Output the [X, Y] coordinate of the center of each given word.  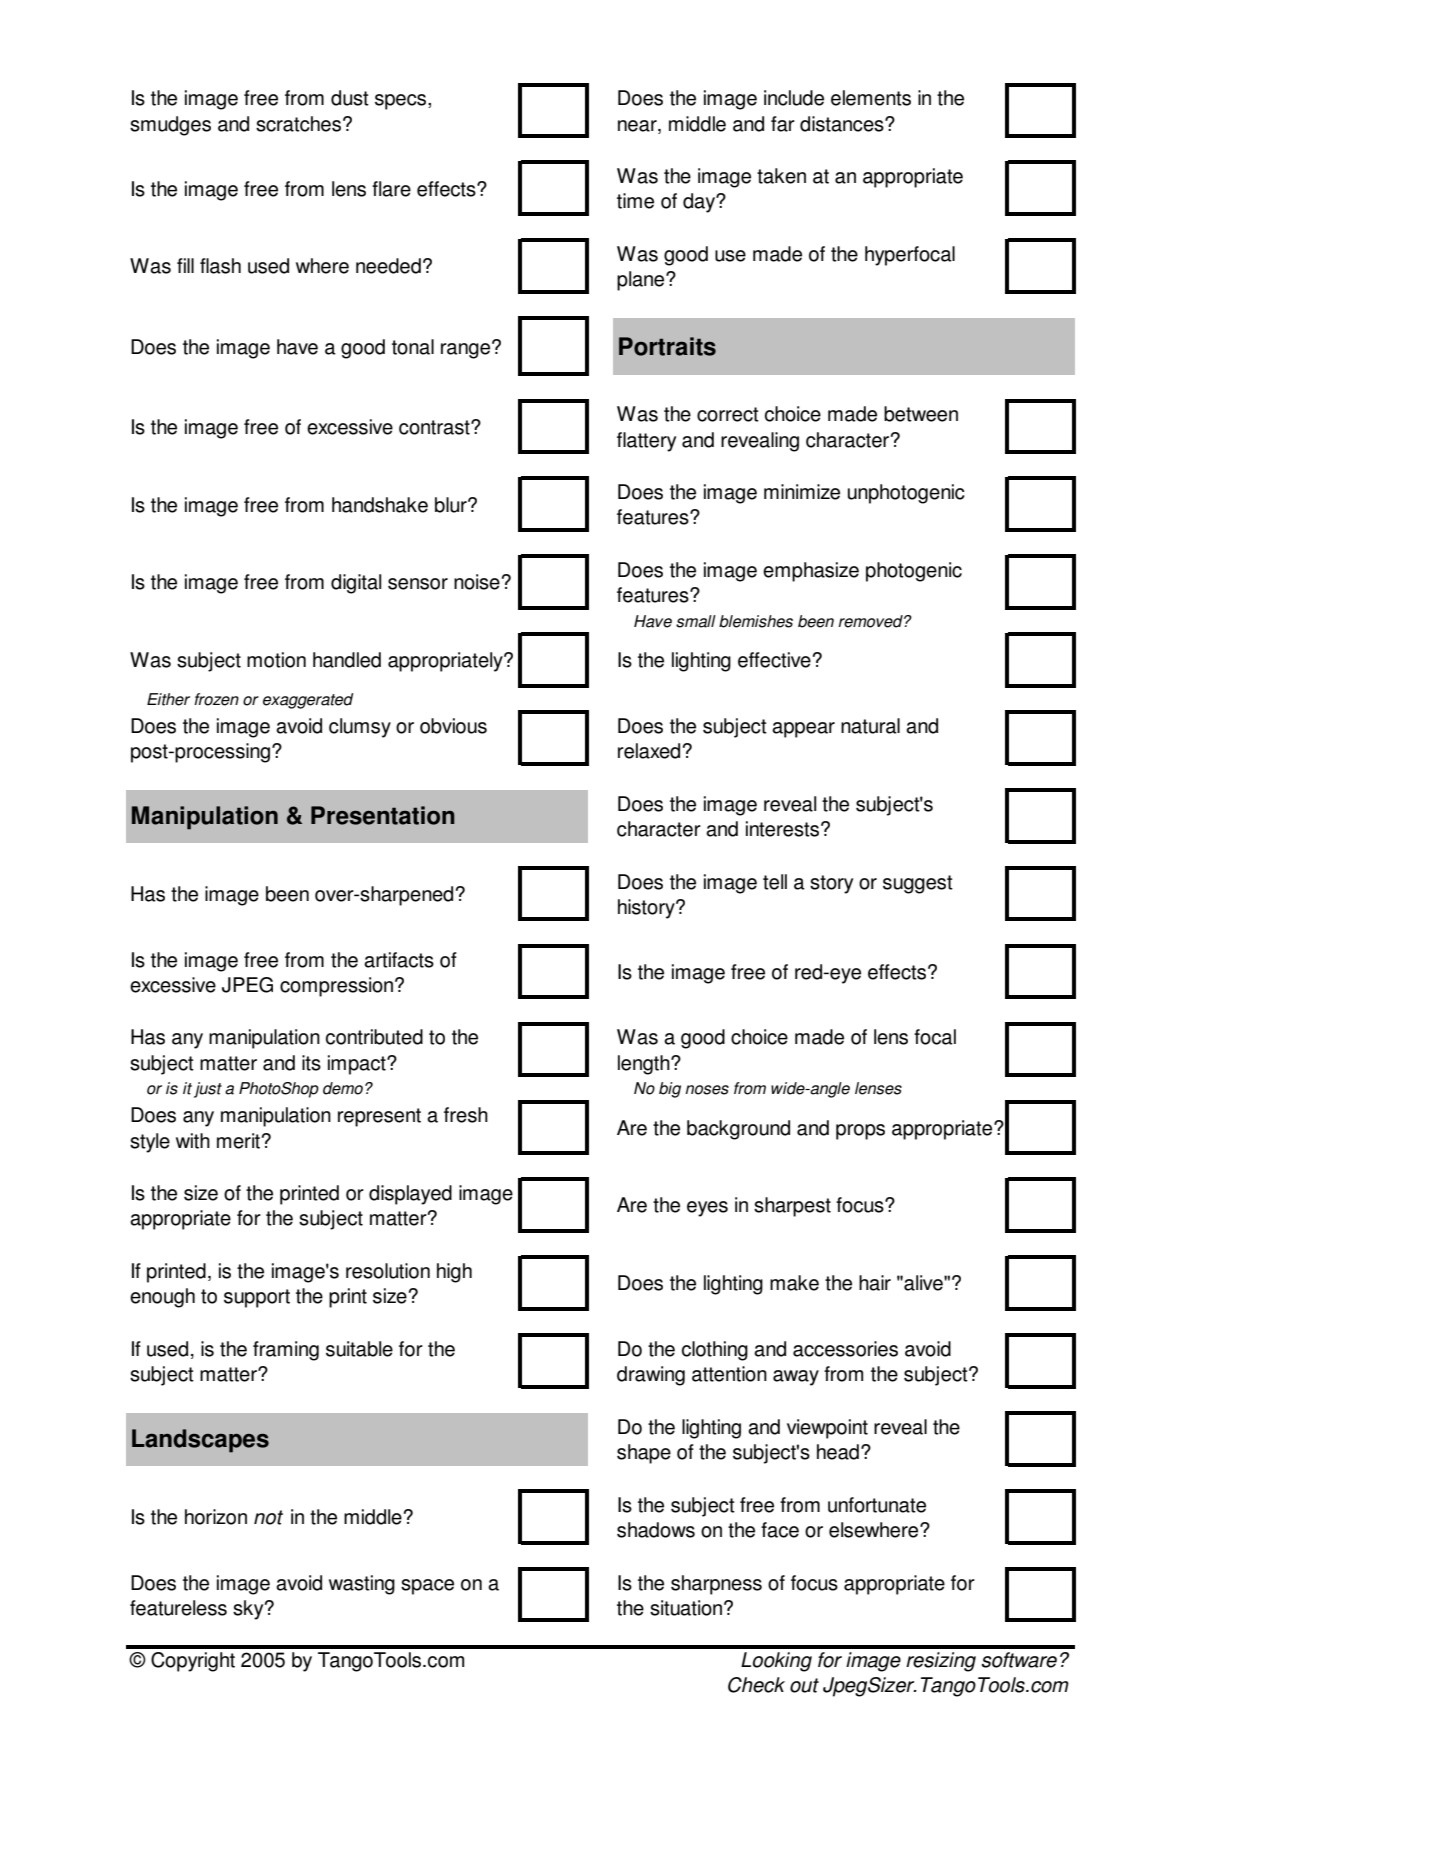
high [454, 1273]
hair [875, 1283]
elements [871, 98]
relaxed [649, 751]
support [257, 1298]
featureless [178, 1608]
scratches [298, 124]
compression [338, 987]
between [921, 414]
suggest [918, 884]
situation [687, 1608]
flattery [646, 442]
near [638, 126]
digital [356, 584]
